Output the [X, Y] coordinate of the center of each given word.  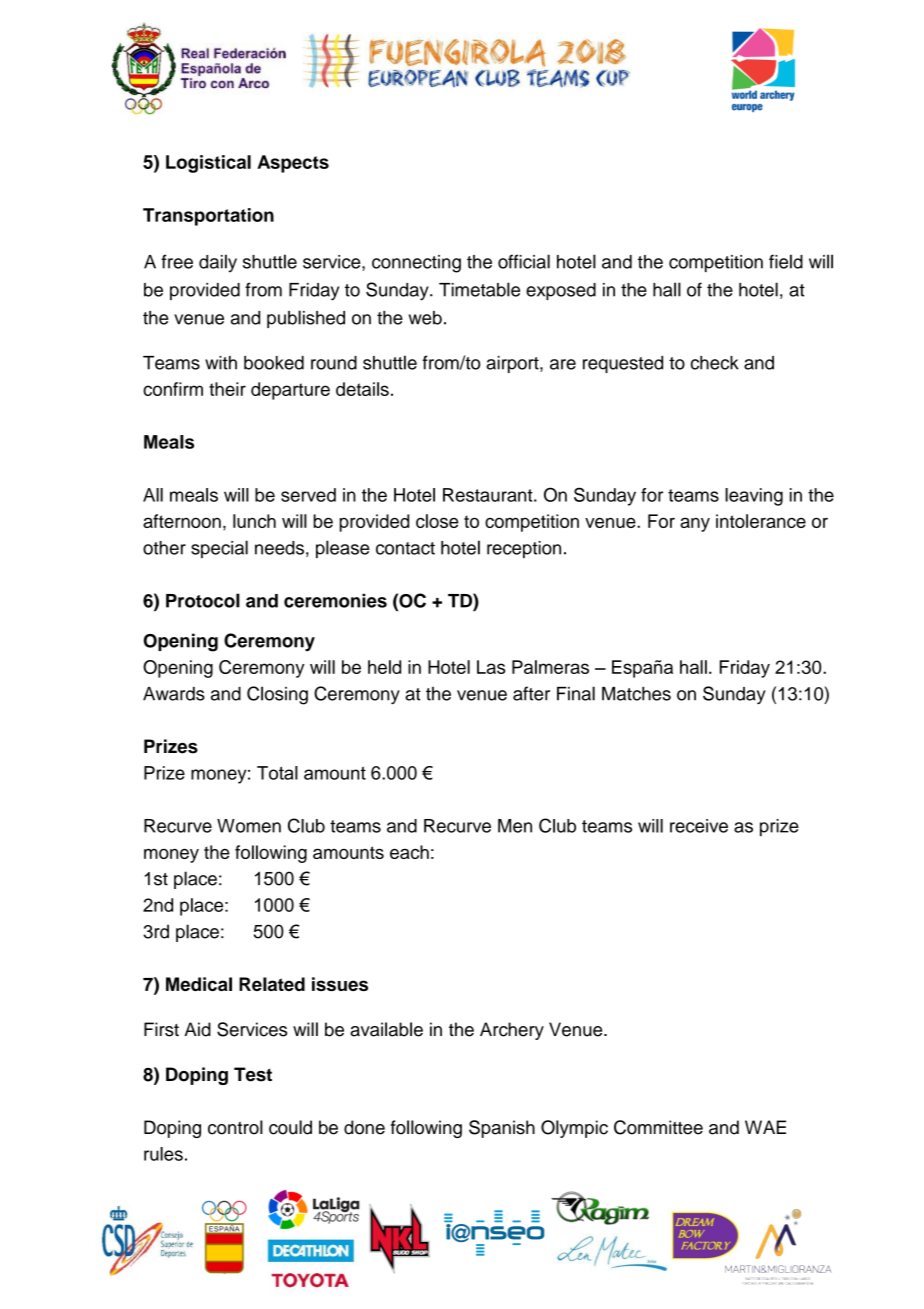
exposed [561, 291]
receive [699, 826]
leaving [754, 497]
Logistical [208, 164]
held [384, 667]
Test [253, 1074]
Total [277, 773]
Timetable [479, 289]
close [437, 521]
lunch [254, 521]
